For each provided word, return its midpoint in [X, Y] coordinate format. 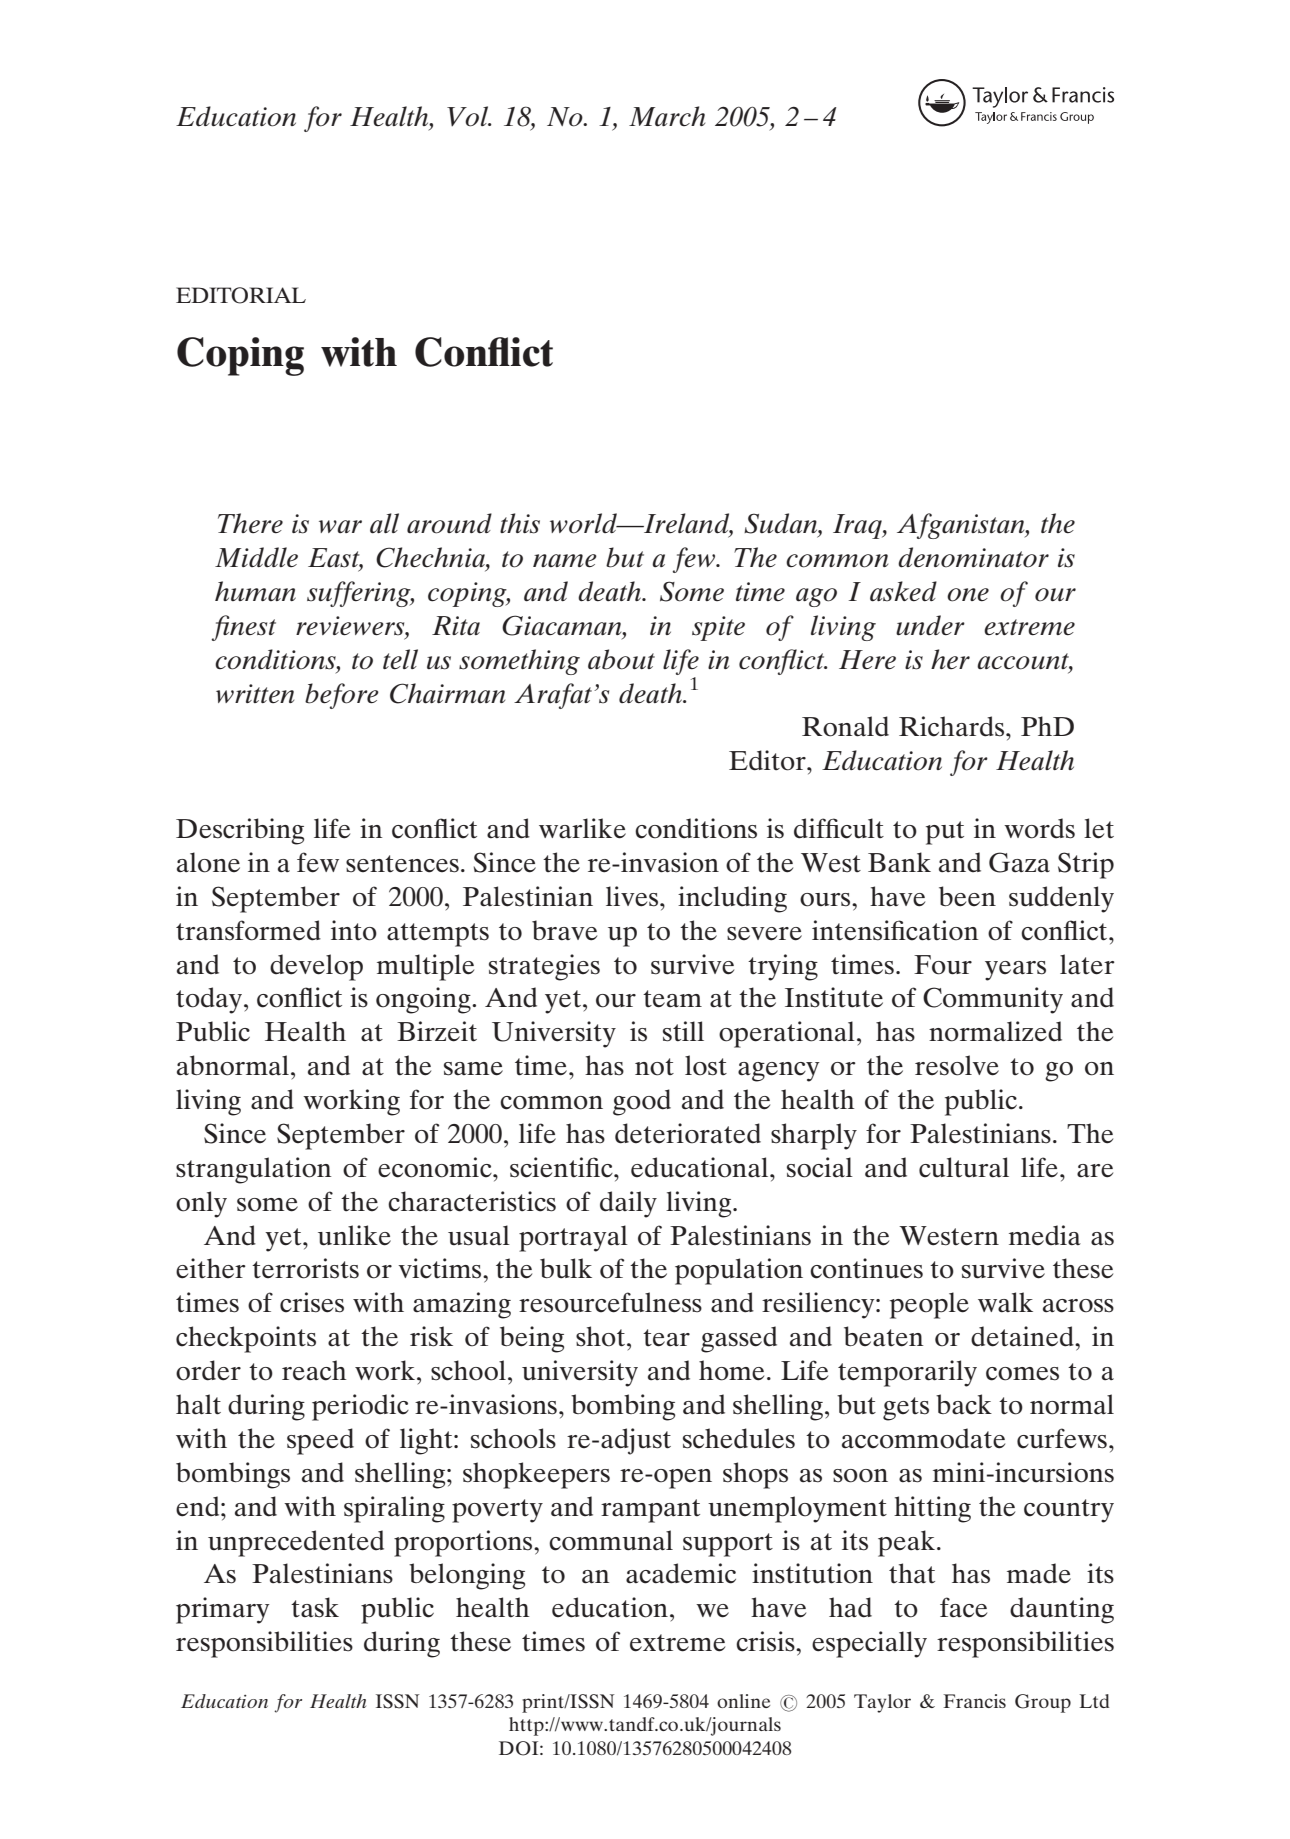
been [967, 896]
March [667, 116]
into [354, 930]
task [315, 1607]
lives [632, 896]
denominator [973, 557]
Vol [469, 116]
